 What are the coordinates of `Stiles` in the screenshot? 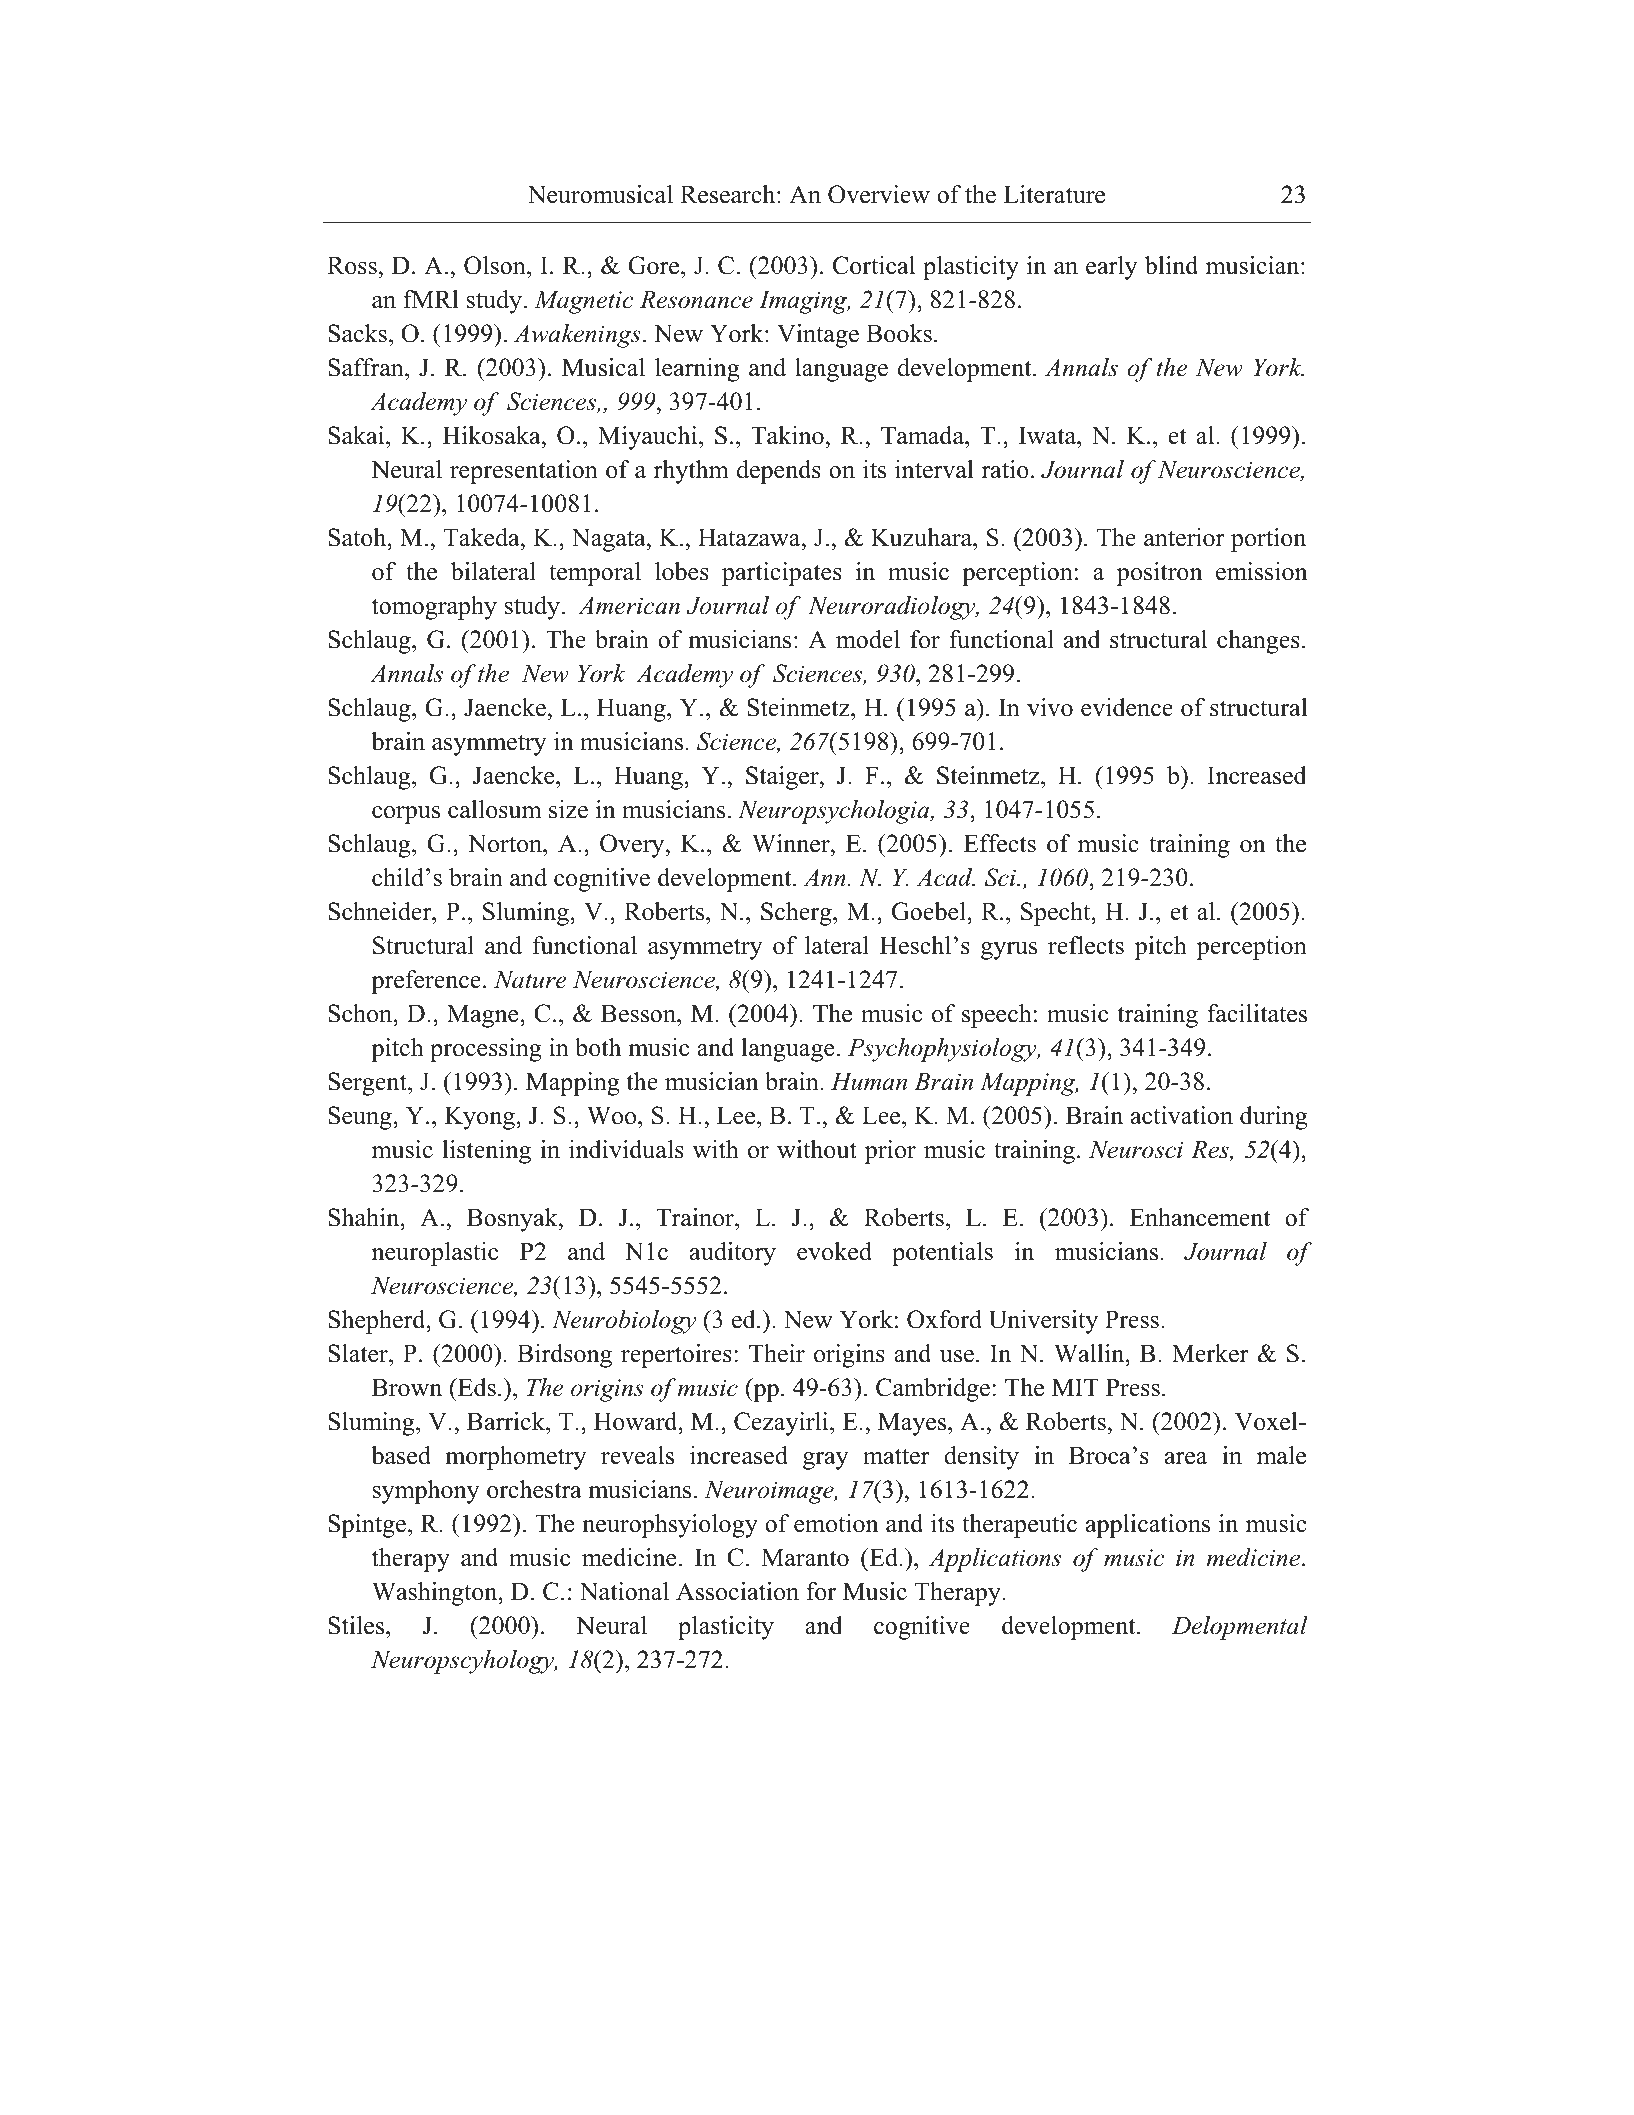 It's located at (357, 1627).
